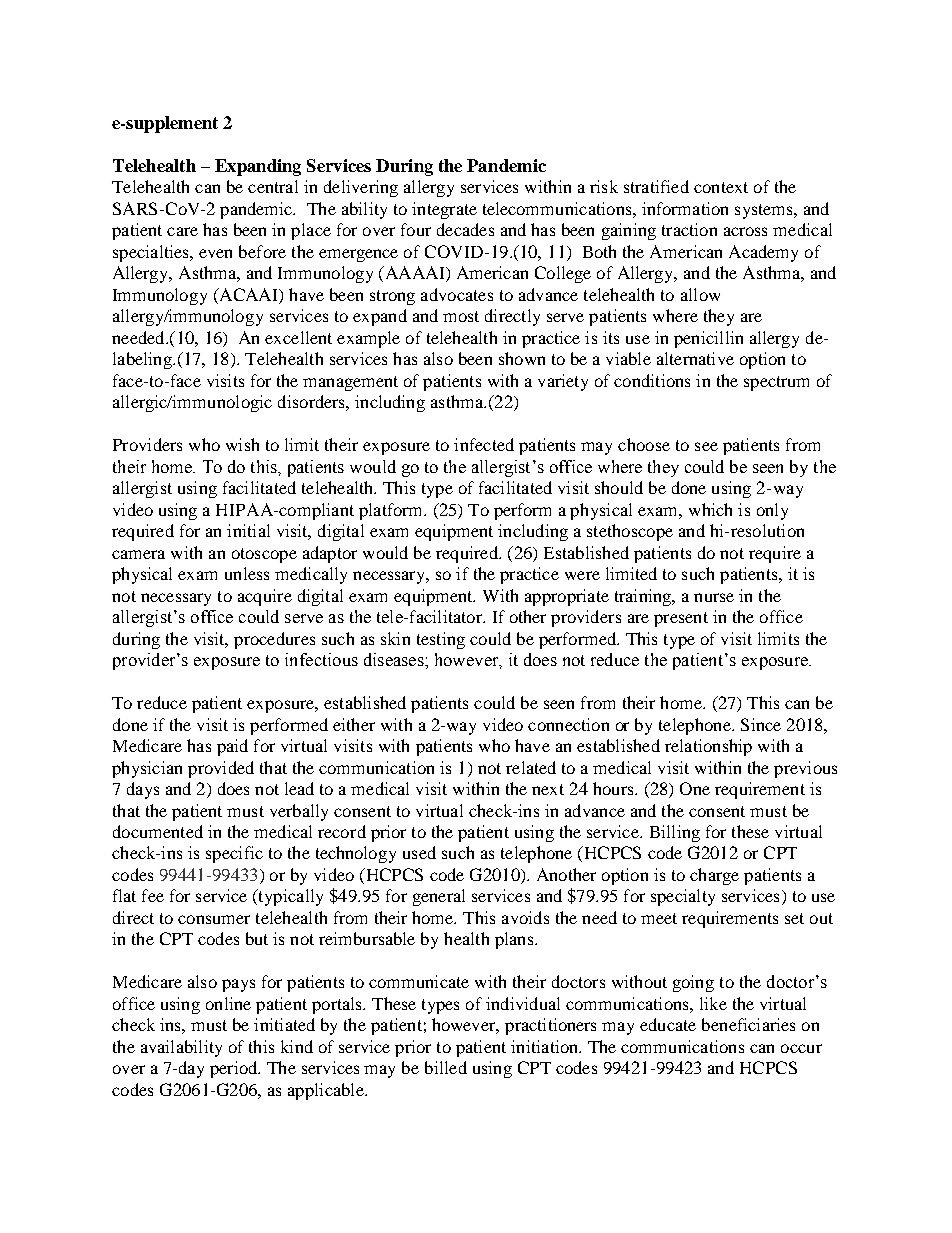 Image resolution: width=952 pixels, height=1233 pixels. I want to click on platform, so click(392, 511).
